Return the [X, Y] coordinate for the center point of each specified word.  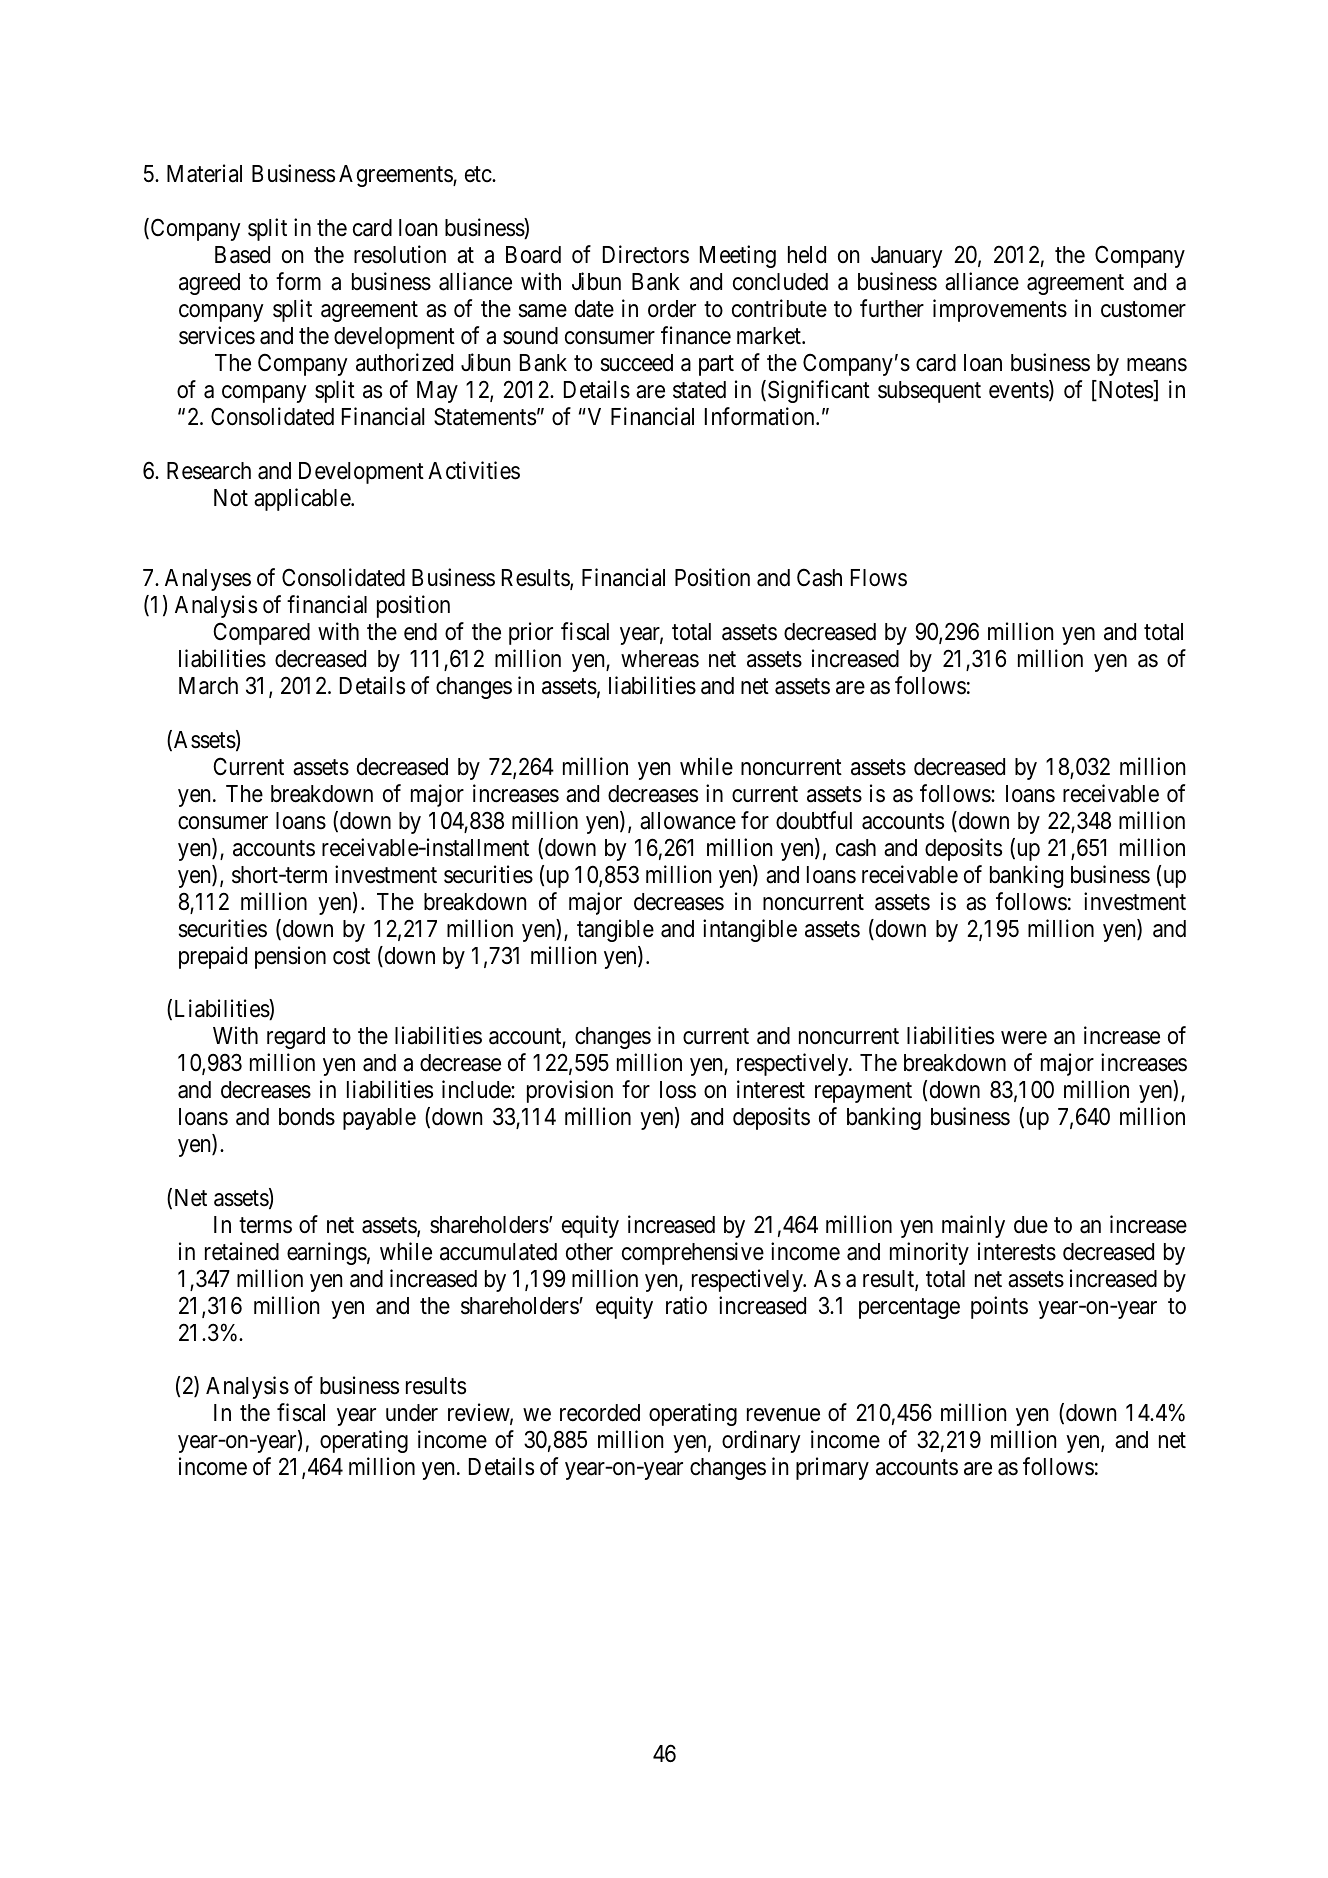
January [907, 257]
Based [242, 255]
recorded [600, 1413]
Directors [646, 254]
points [999, 1307]
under [412, 1413]
